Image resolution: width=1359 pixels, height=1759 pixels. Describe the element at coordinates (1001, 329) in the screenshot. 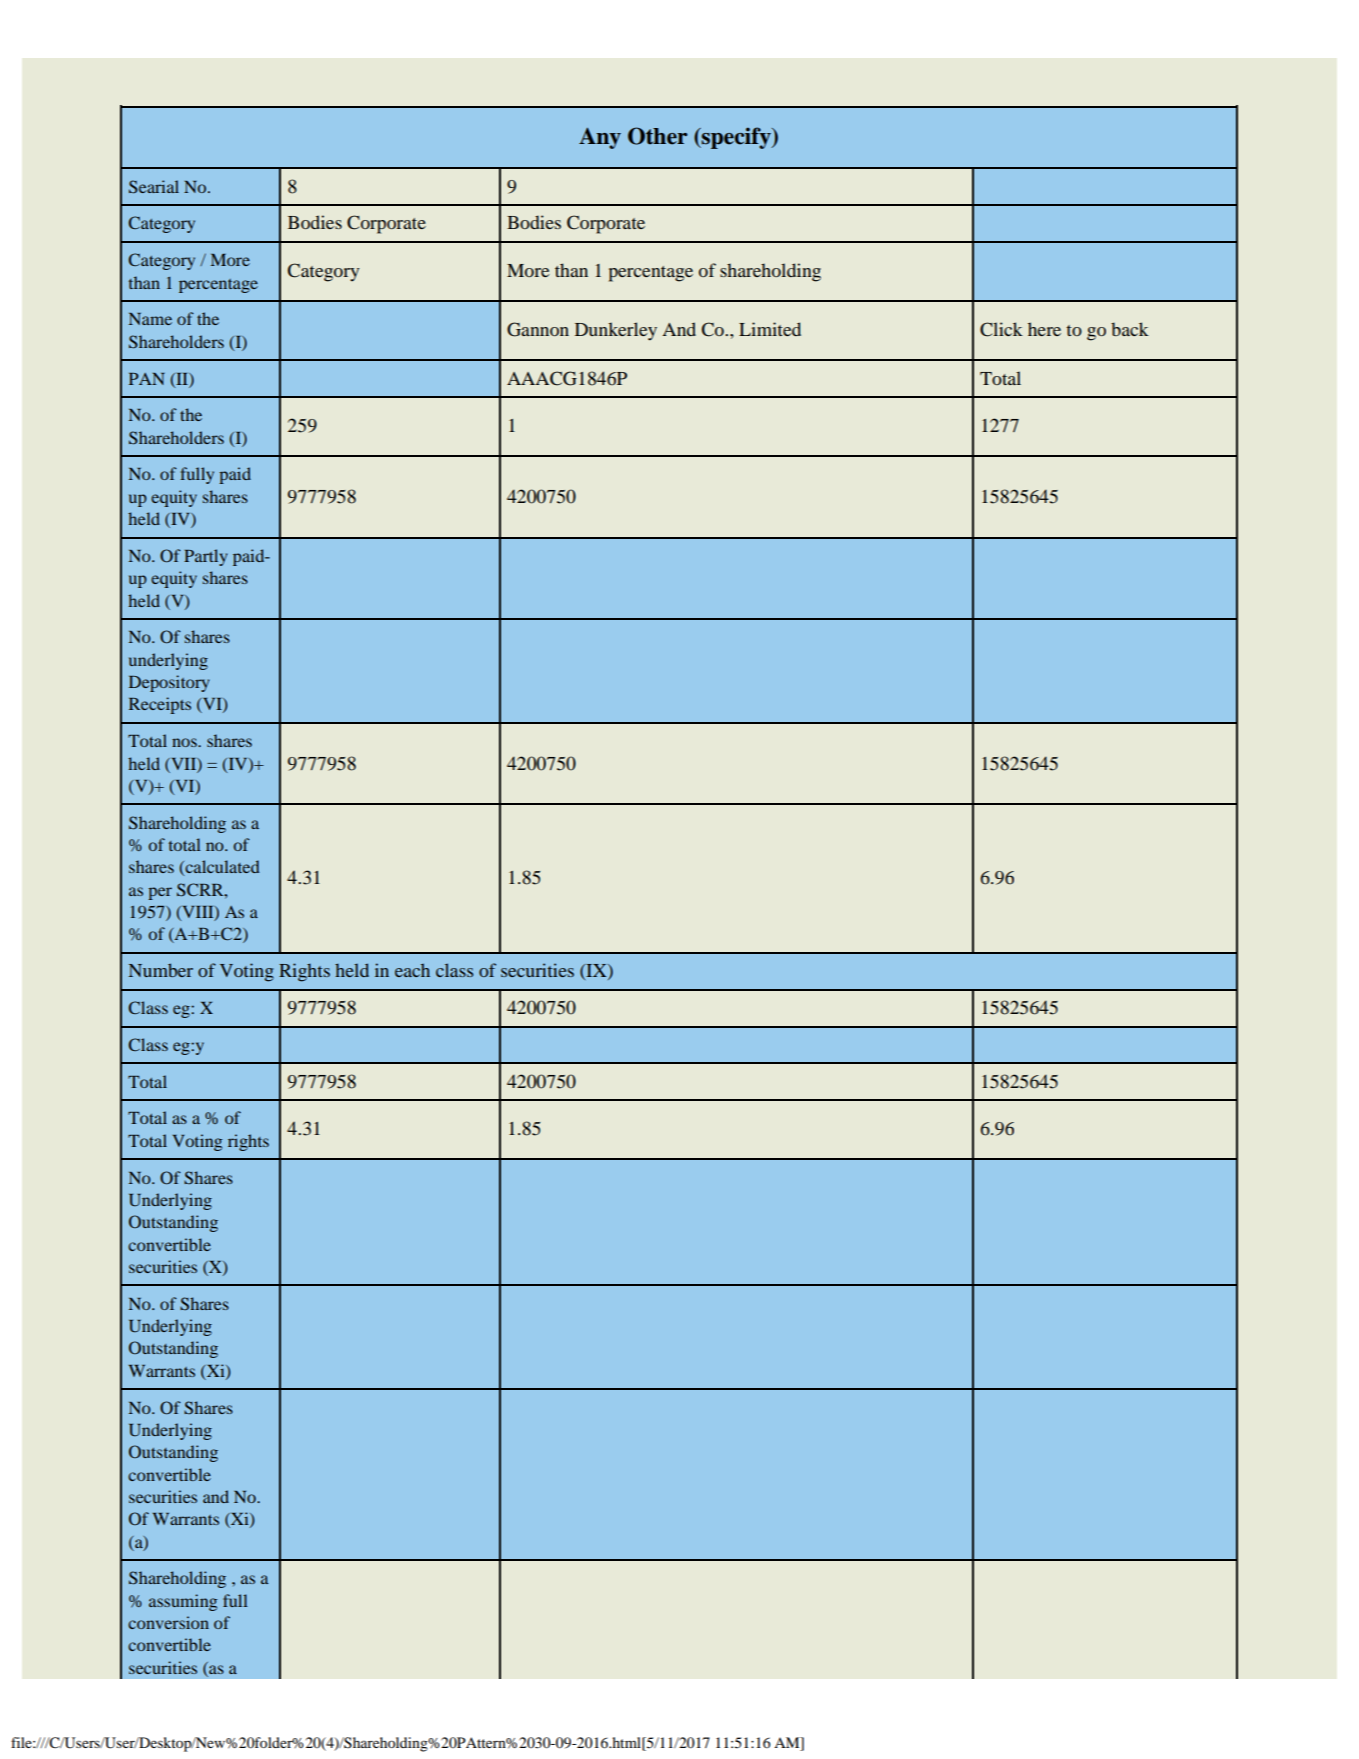

I see `Click` at that location.
